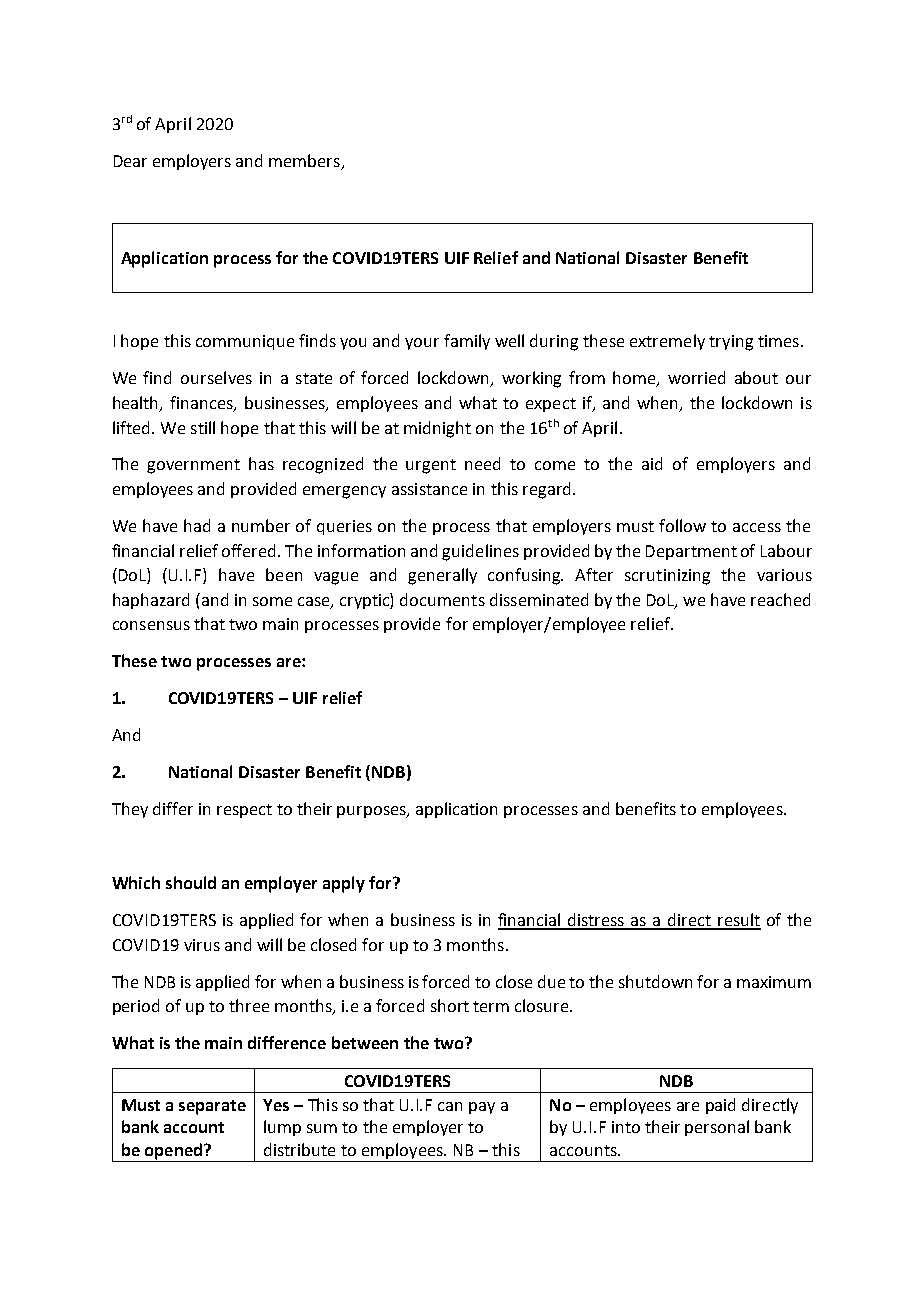 The image size is (924, 1308). I want to click on generally, so click(442, 576).
